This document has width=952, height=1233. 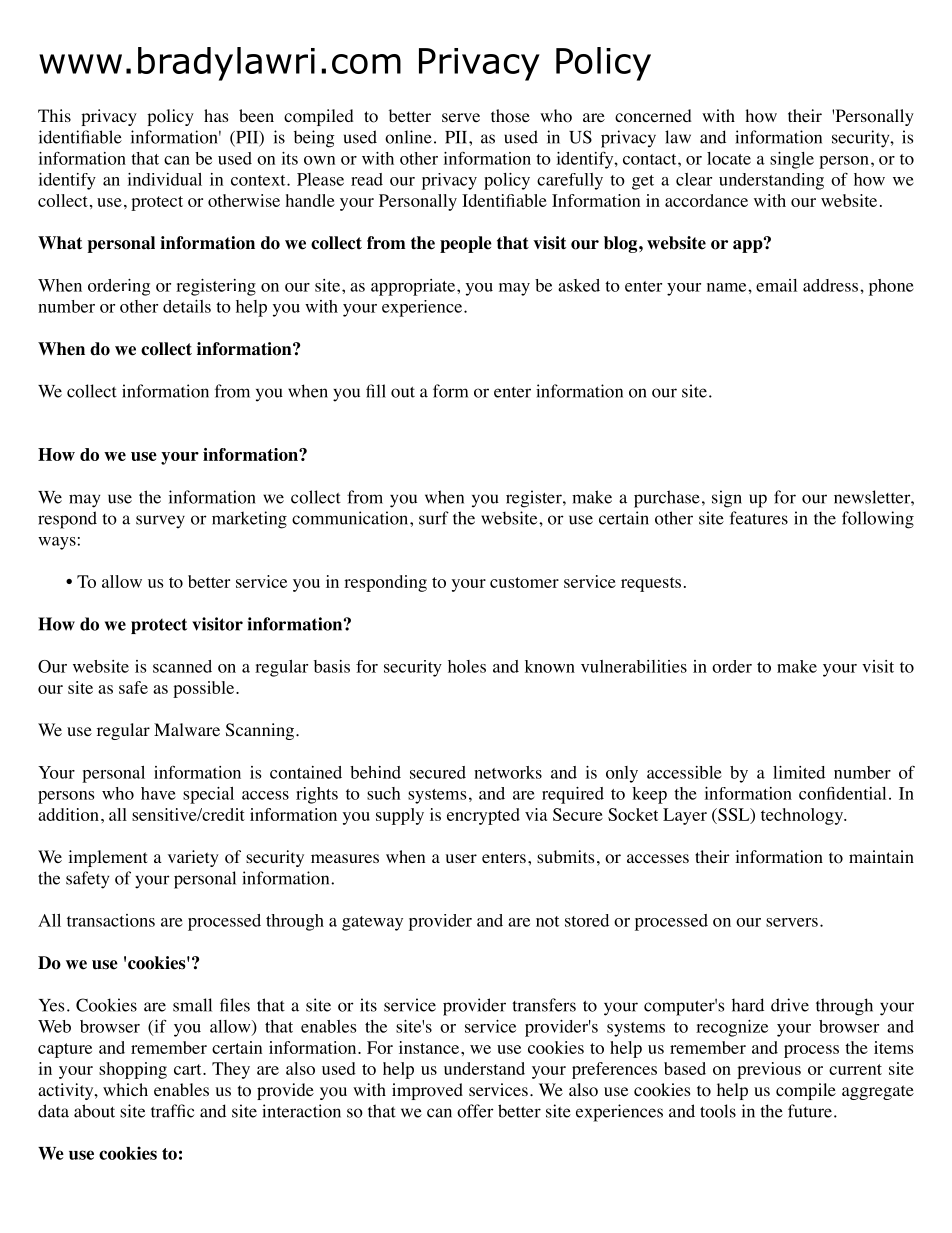 I want to click on requests, so click(x=651, y=584).
